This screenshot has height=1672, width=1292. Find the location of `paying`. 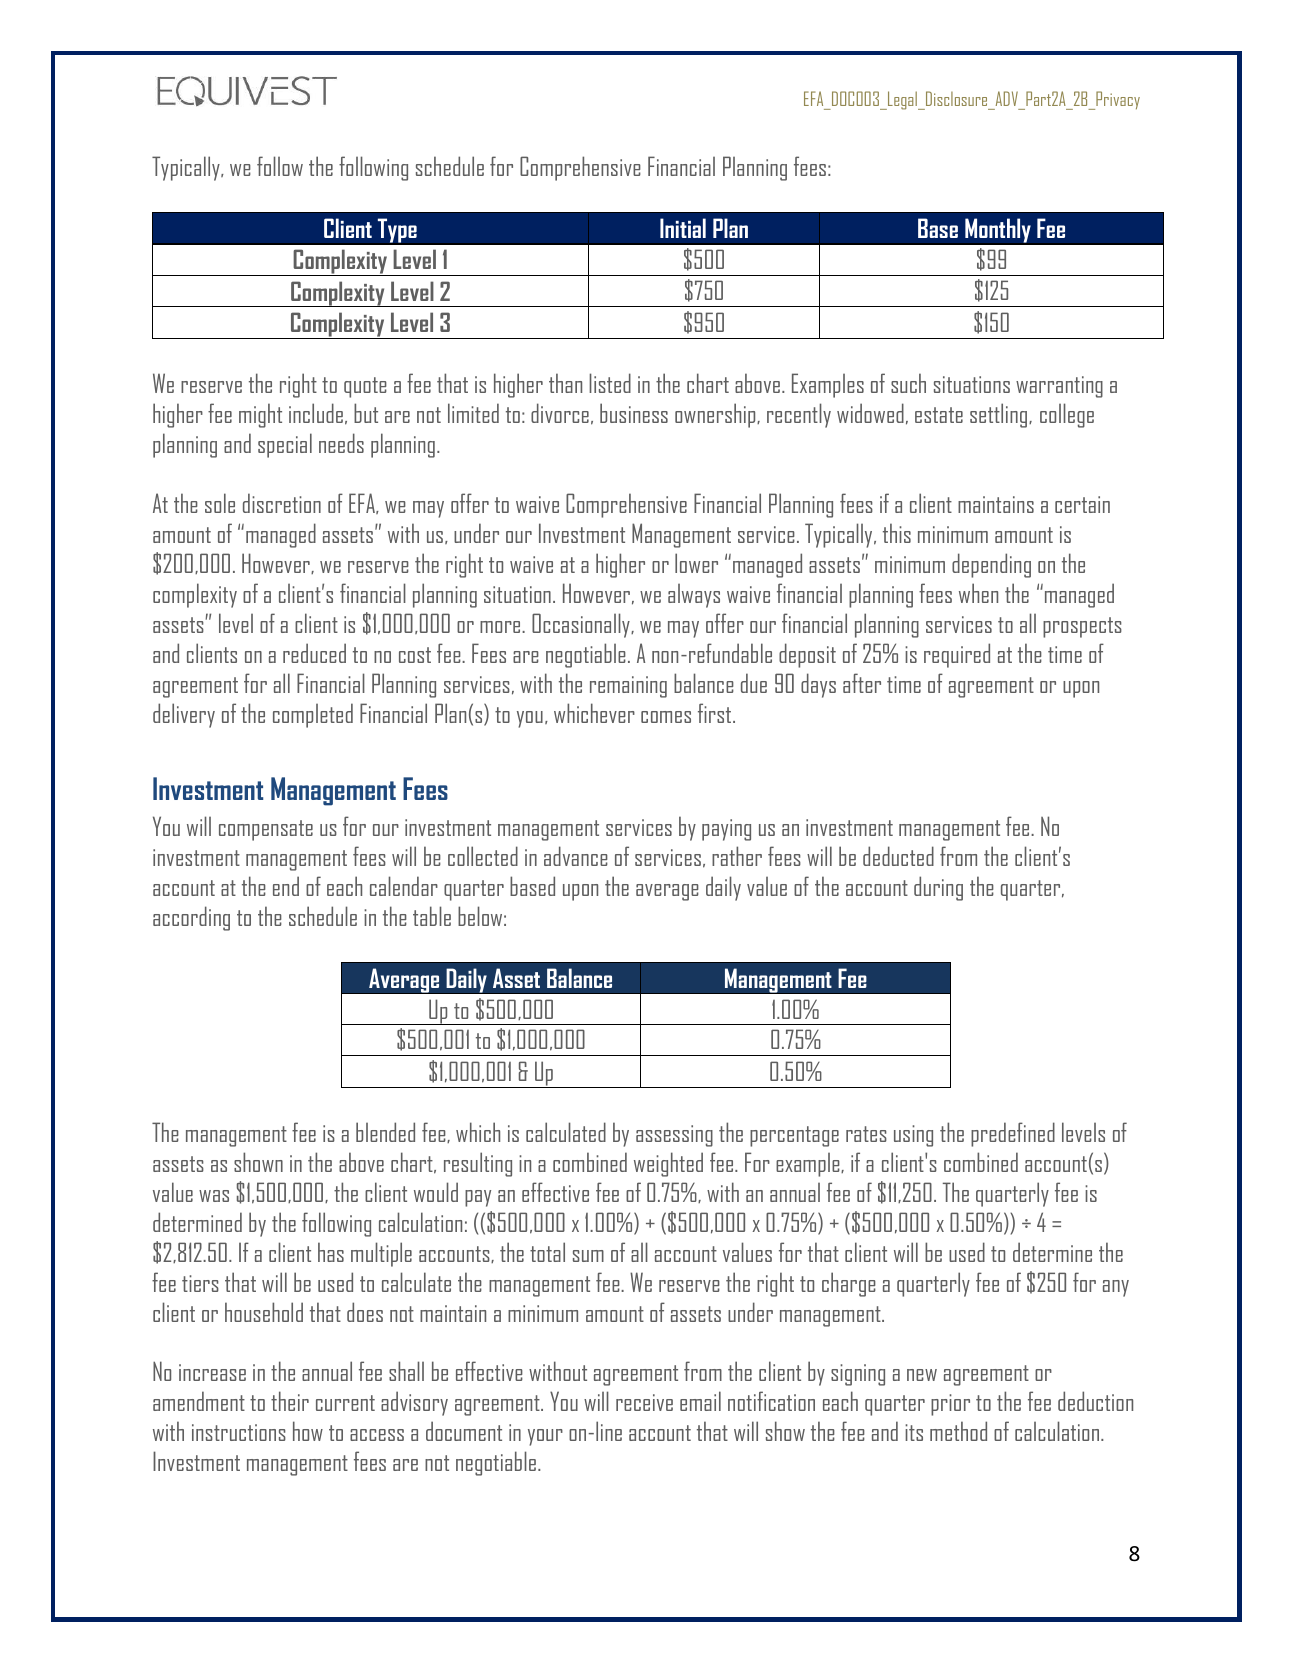

paying is located at coordinates (726, 830).
